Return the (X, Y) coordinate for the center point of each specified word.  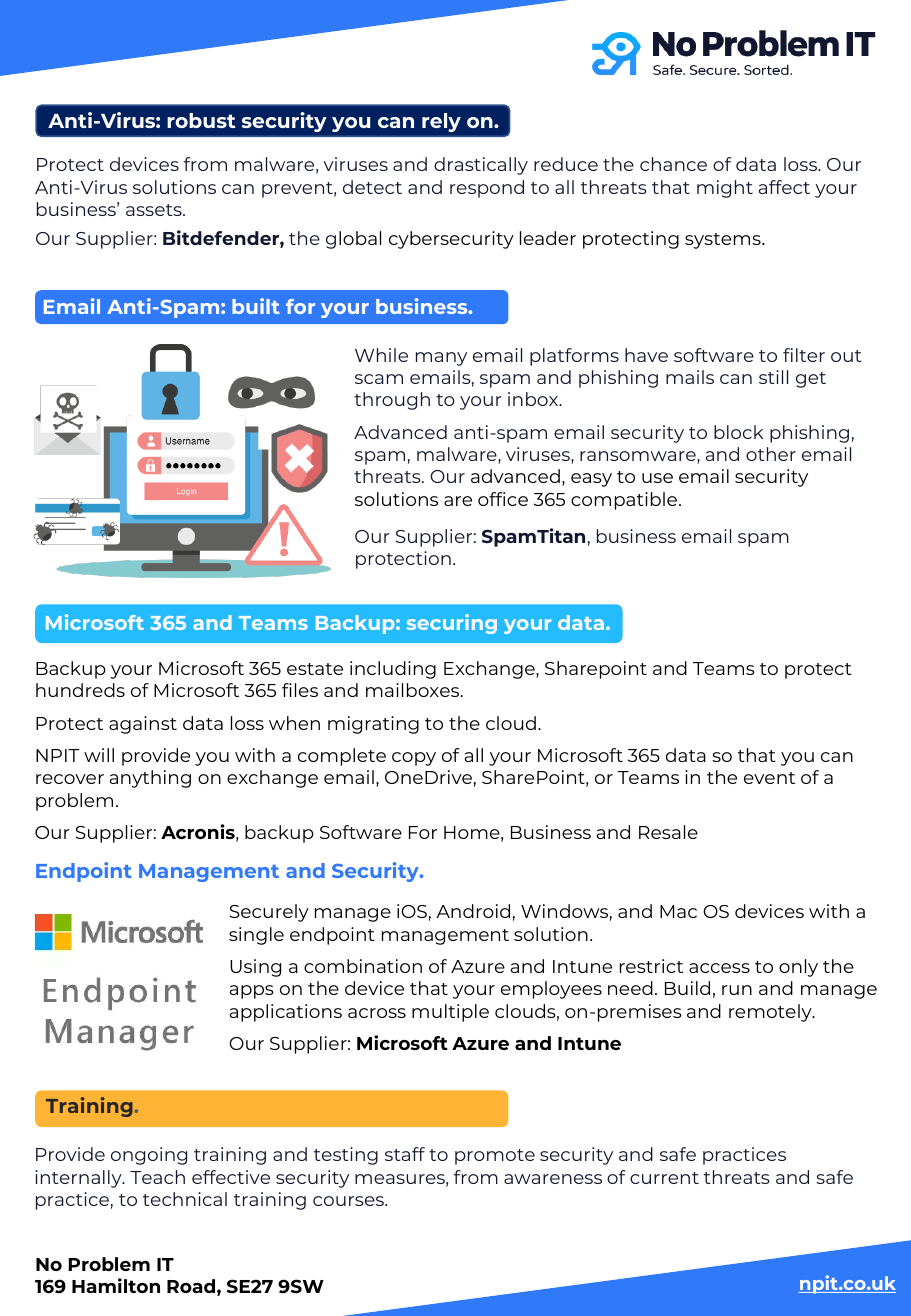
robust (201, 120)
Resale (668, 832)
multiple (450, 1013)
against (143, 725)
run (737, 990)
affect (784, 187)
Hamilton (116, 1285)
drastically (481, 166)
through (392, 401)
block (738, 432)
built (256, 306)
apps (252, 992)
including (393, 670)
